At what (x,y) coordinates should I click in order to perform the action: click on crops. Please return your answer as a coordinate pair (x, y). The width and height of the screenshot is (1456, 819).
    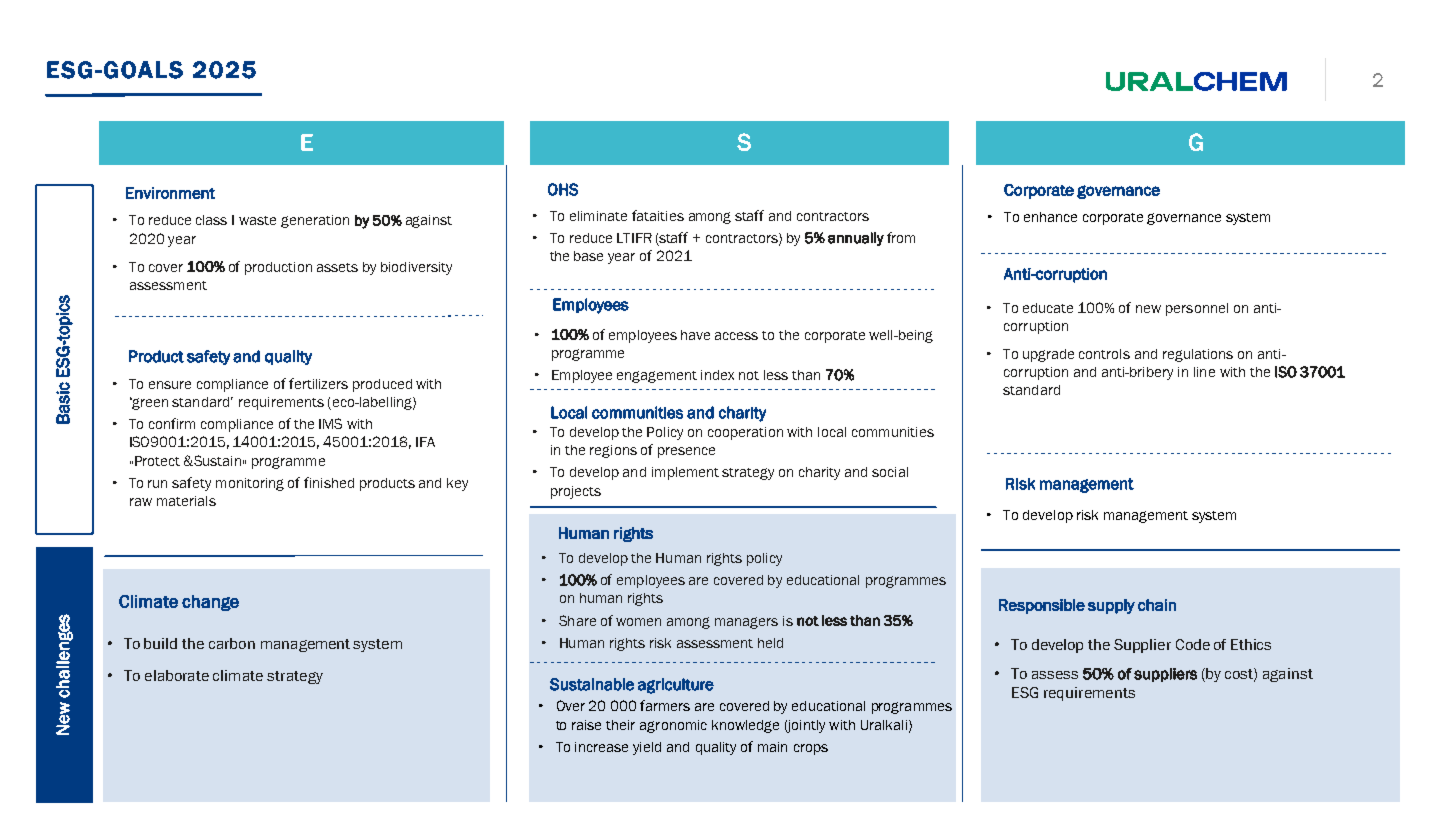
    Looking at the image, I should click on (811, 749).
